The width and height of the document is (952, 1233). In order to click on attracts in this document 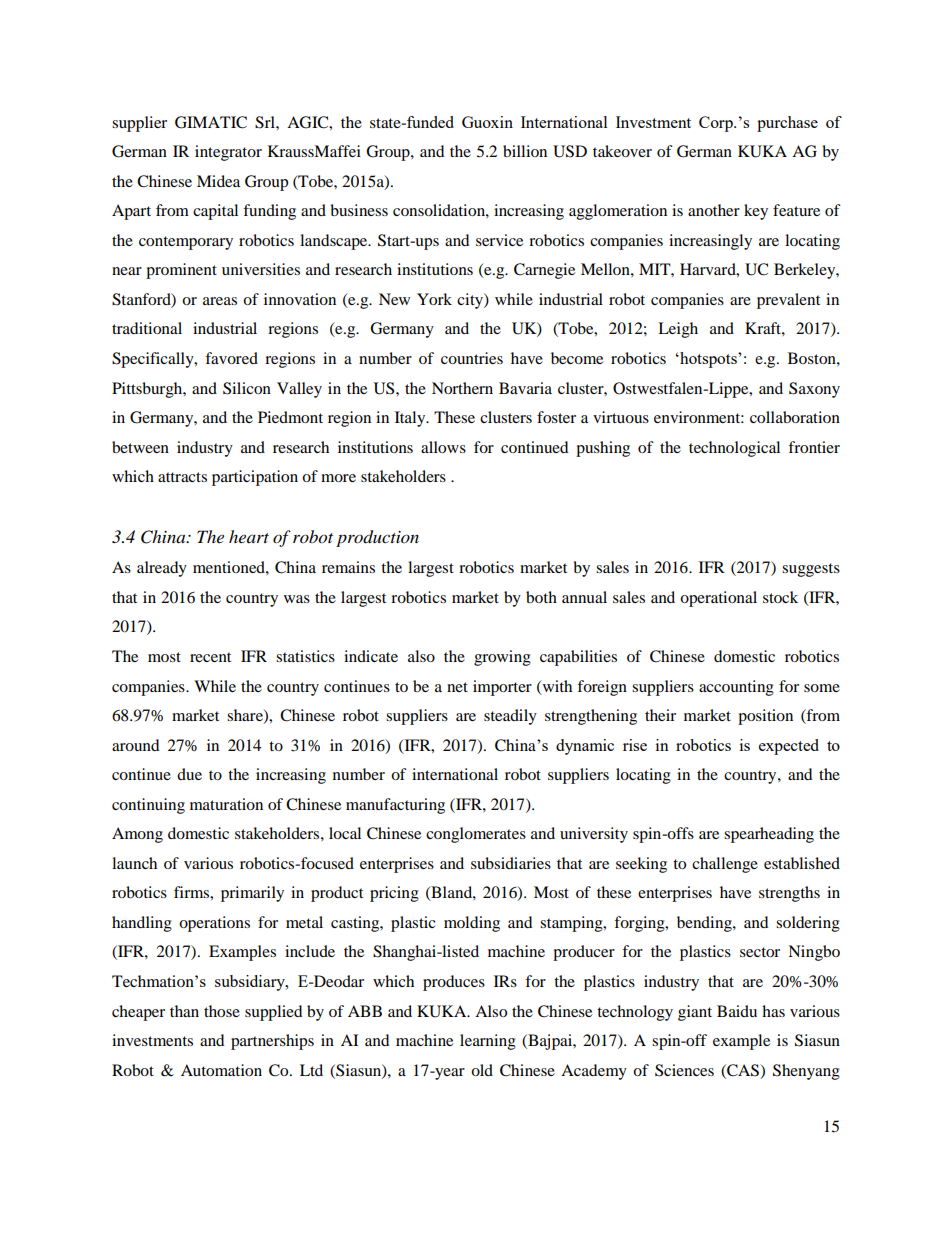, I will do `click(182, 477)`.
